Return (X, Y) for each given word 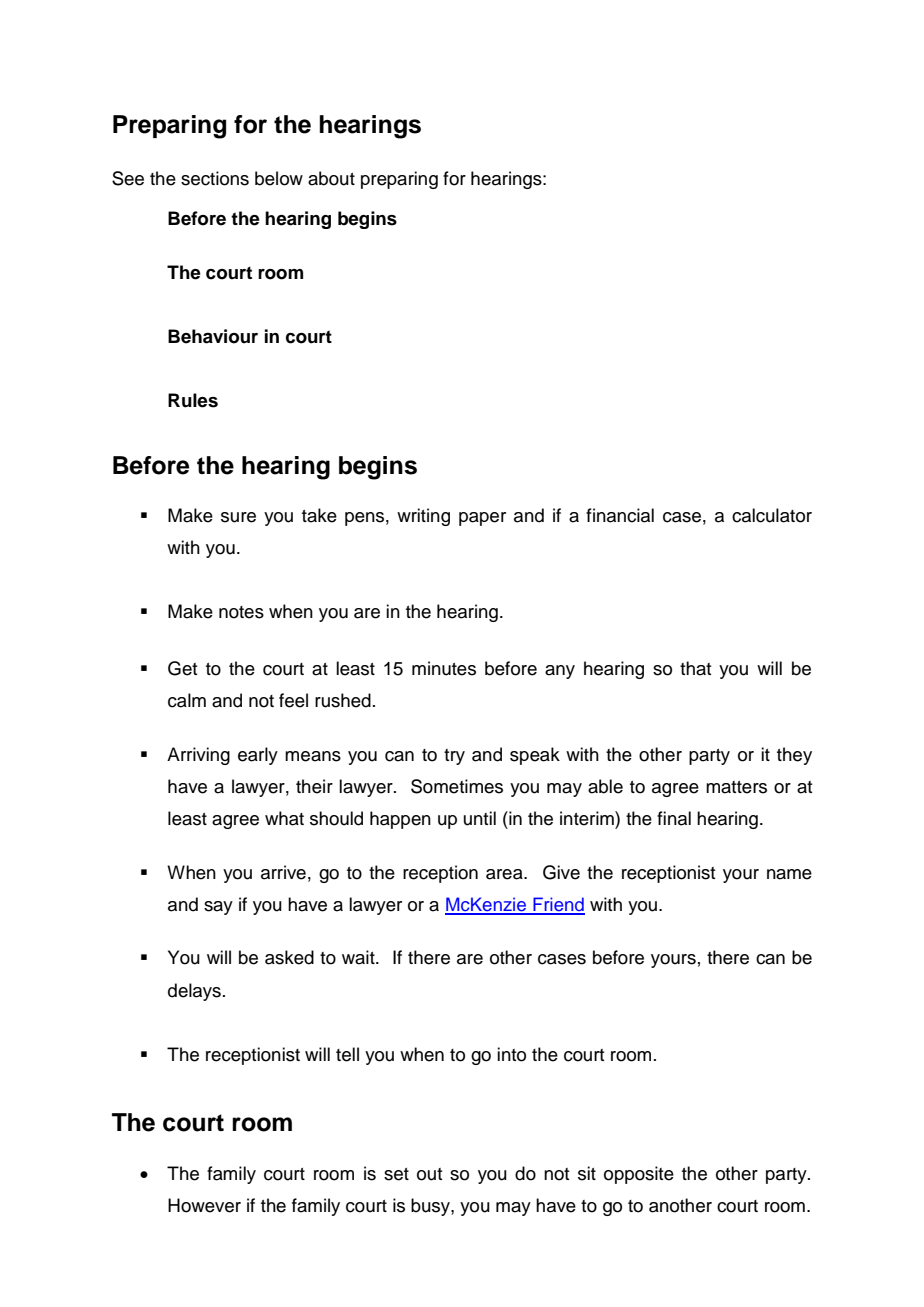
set (396, 1174)
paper (482, 519)
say (218, 908)
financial (620, 515)
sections (215, 178)
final (674, 818)
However (204, 1205)
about (331, 178)
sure (238, 517)
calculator (772, 515)
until (480, 818)
